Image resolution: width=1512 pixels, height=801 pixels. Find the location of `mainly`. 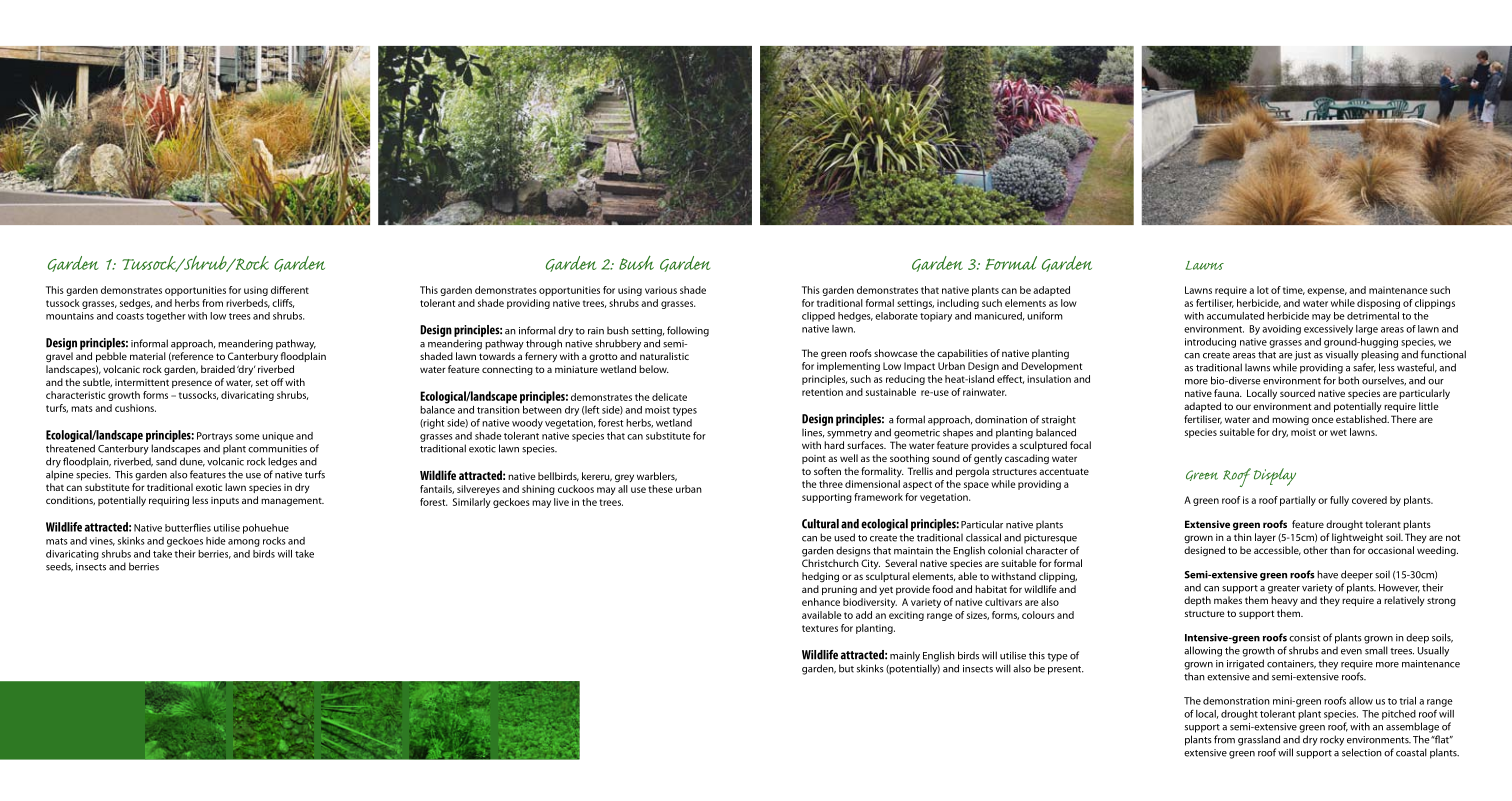

mainly is located at coordinates (905, 656).
